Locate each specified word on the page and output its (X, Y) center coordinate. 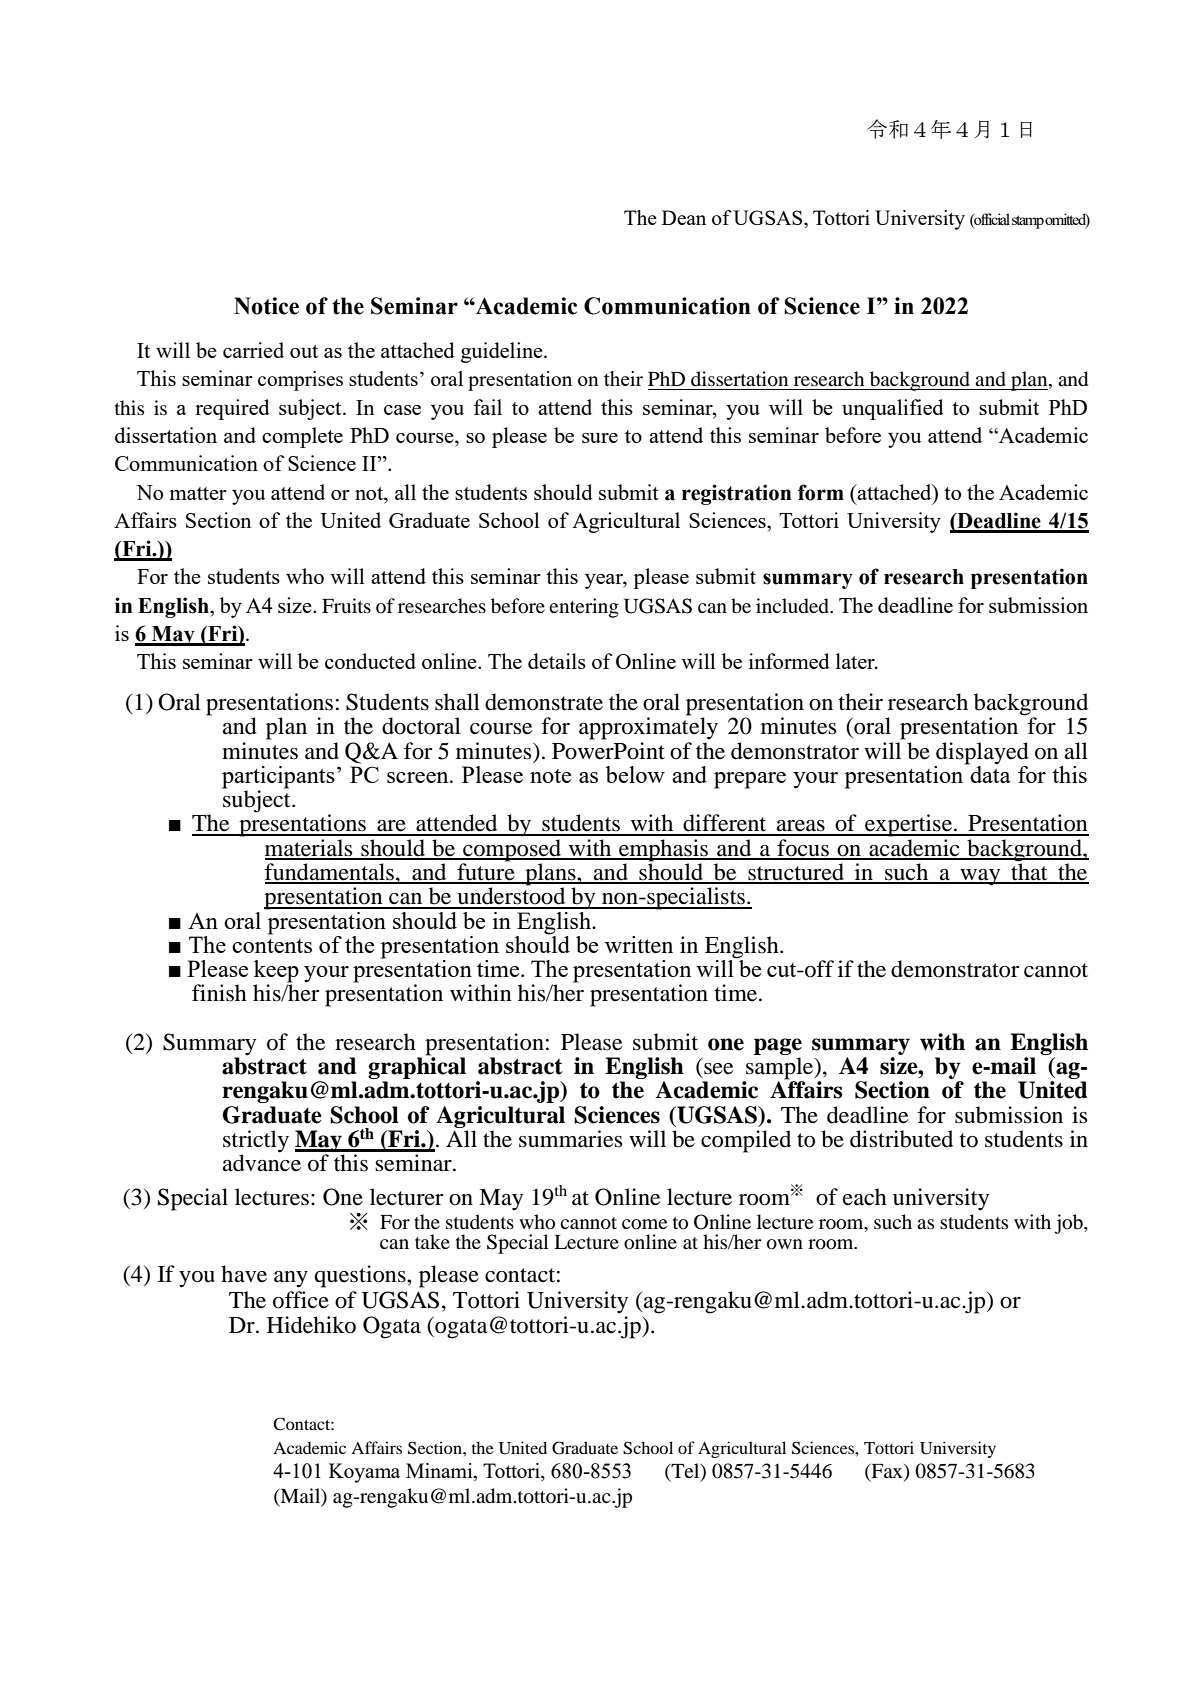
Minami (440, 1472)
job (1069, 1224)
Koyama (364, 1473)
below (635, 774)
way (980, 877)
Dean (684, 217)
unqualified (893, 409)
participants (278, 778)
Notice (266, 306)
